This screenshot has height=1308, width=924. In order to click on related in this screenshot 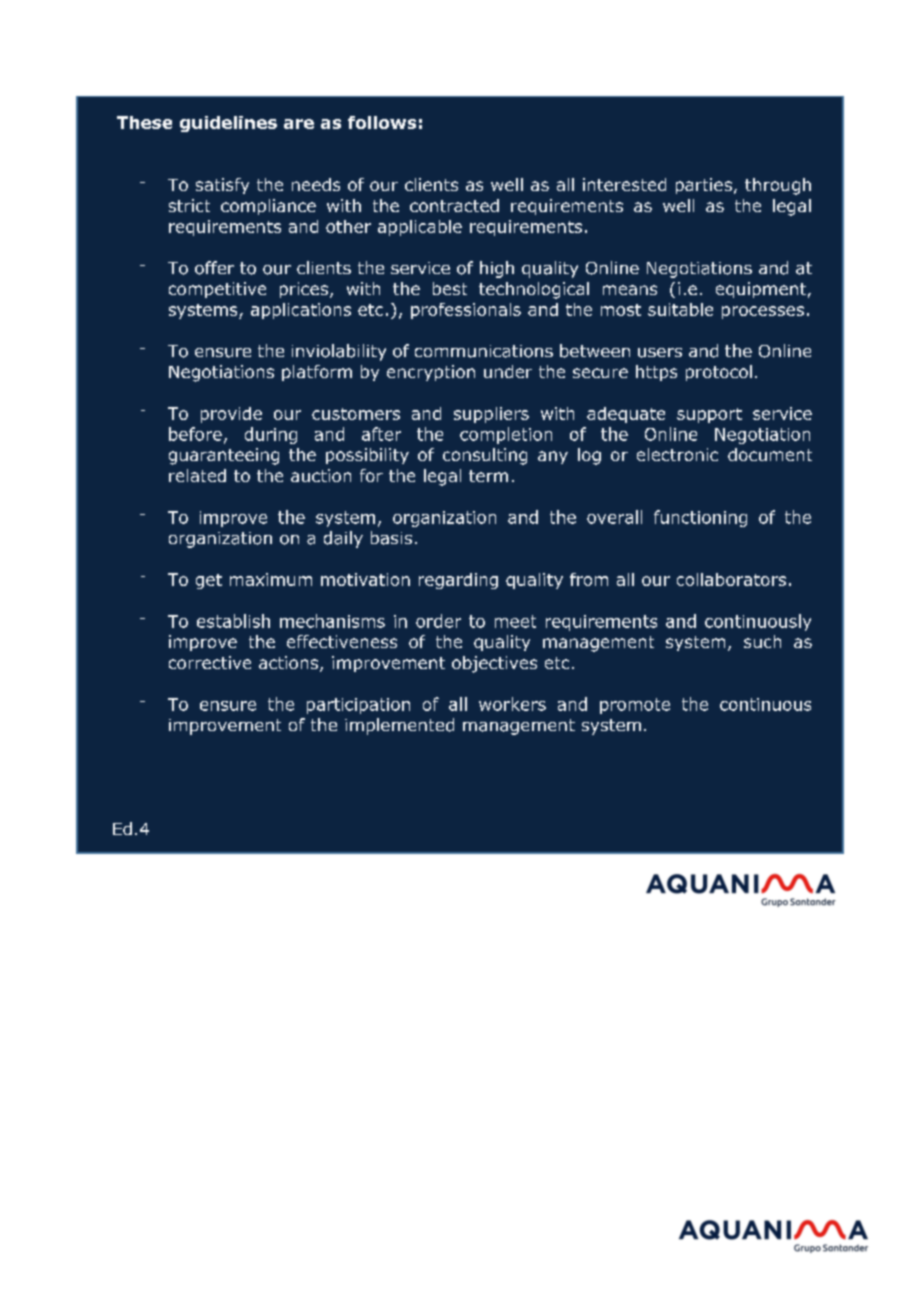, I will do `click(197, 475)`.
